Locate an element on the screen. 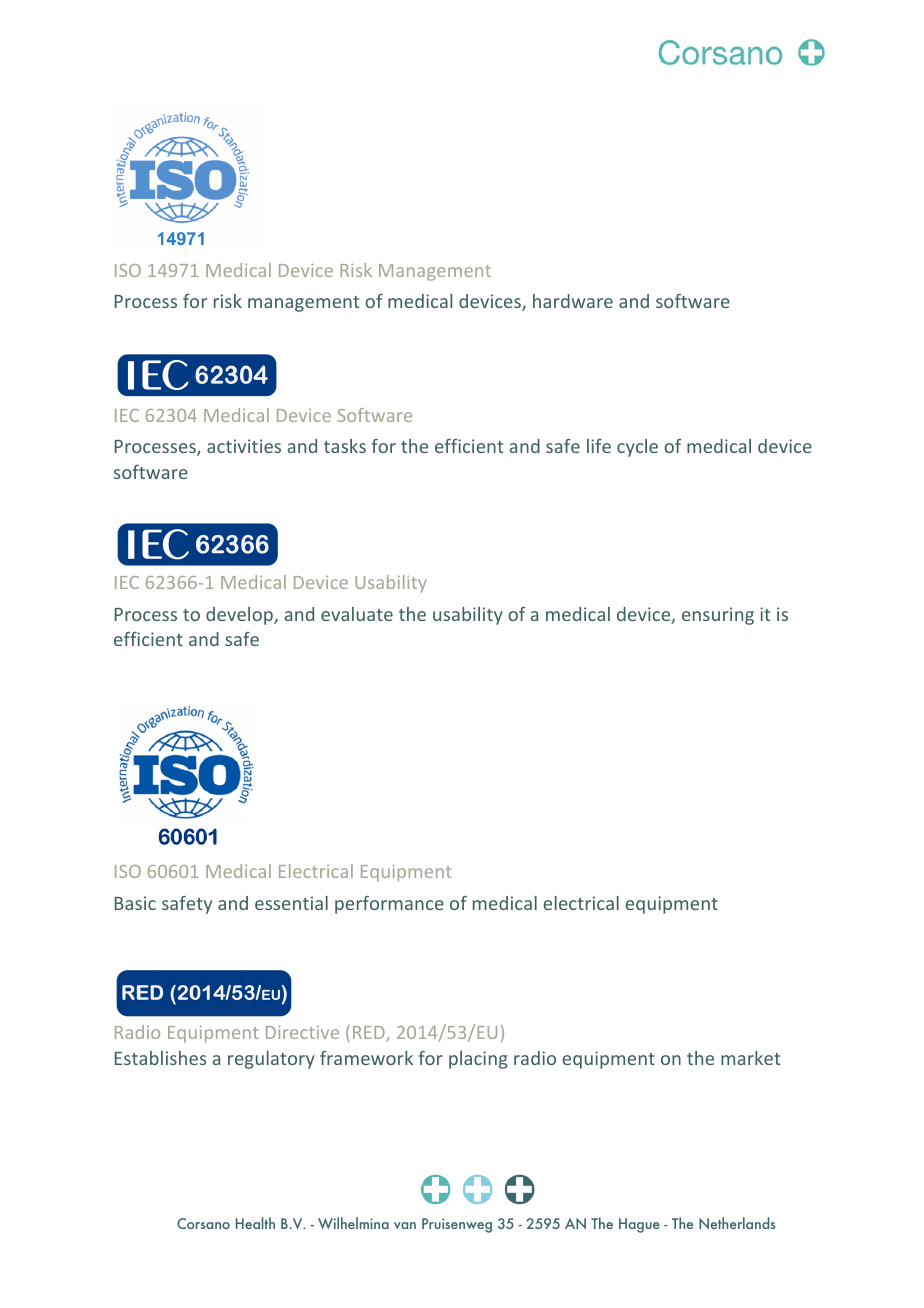  activities is located at coordinates (244, 446).
